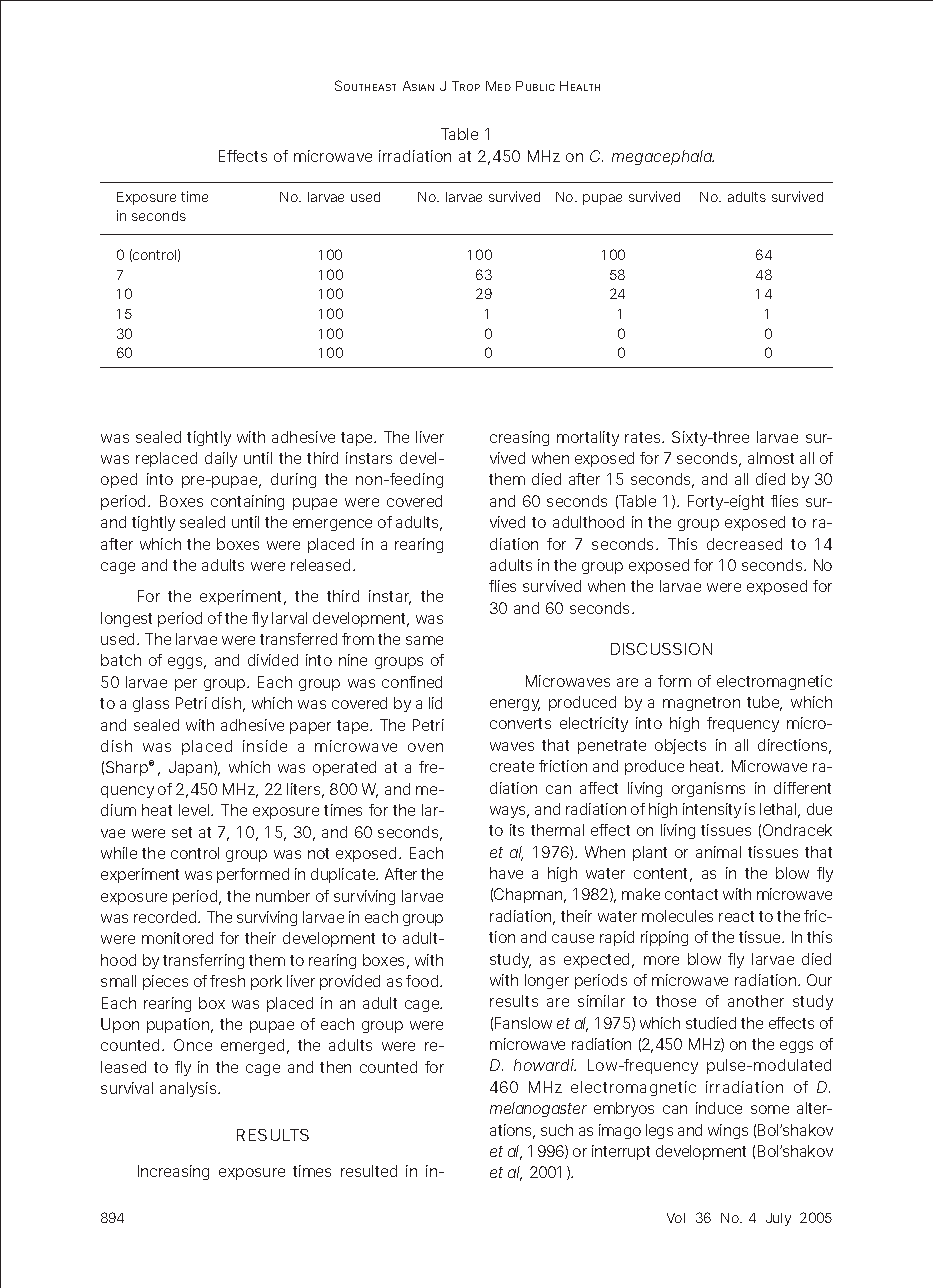 The image size is (933, 1288). Describe the element at coordinates (644, 437) in the page. I see `rates` at that location.
